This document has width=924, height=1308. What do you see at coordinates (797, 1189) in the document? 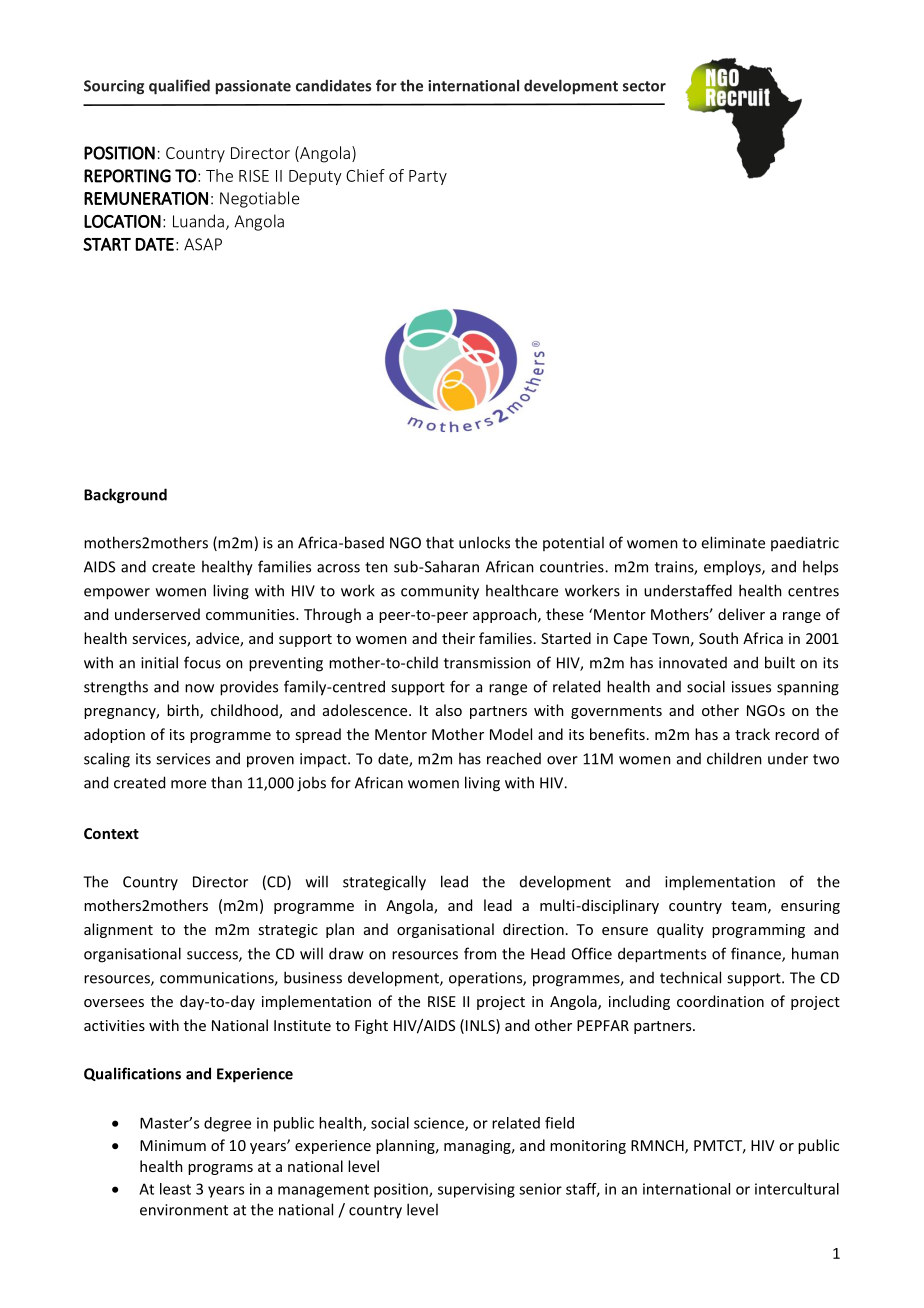
I see `intercultural` at bounding box center [797, 1189].
